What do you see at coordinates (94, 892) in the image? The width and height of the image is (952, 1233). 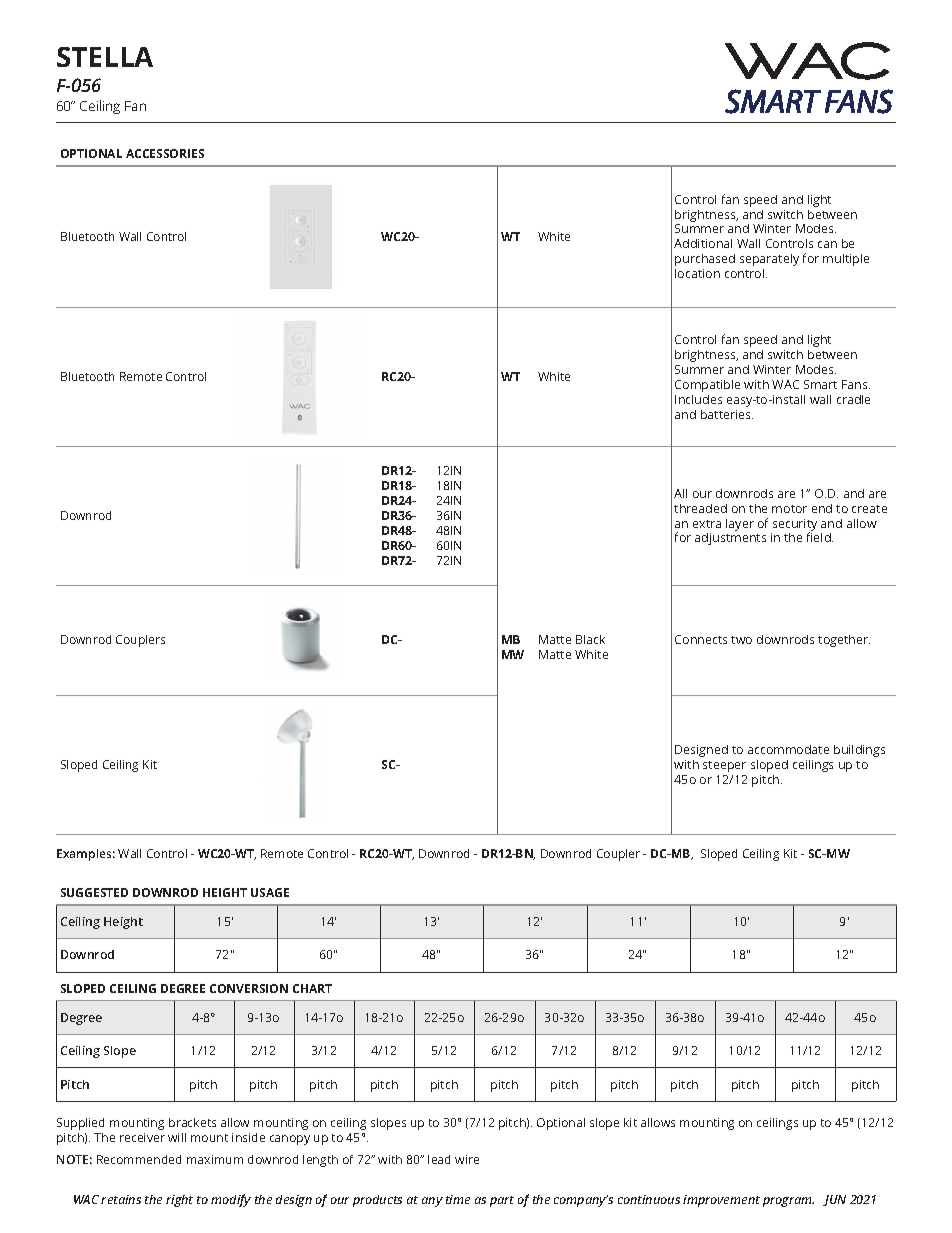 I see `SUGGESTED` at bounding box center [94, 892].
